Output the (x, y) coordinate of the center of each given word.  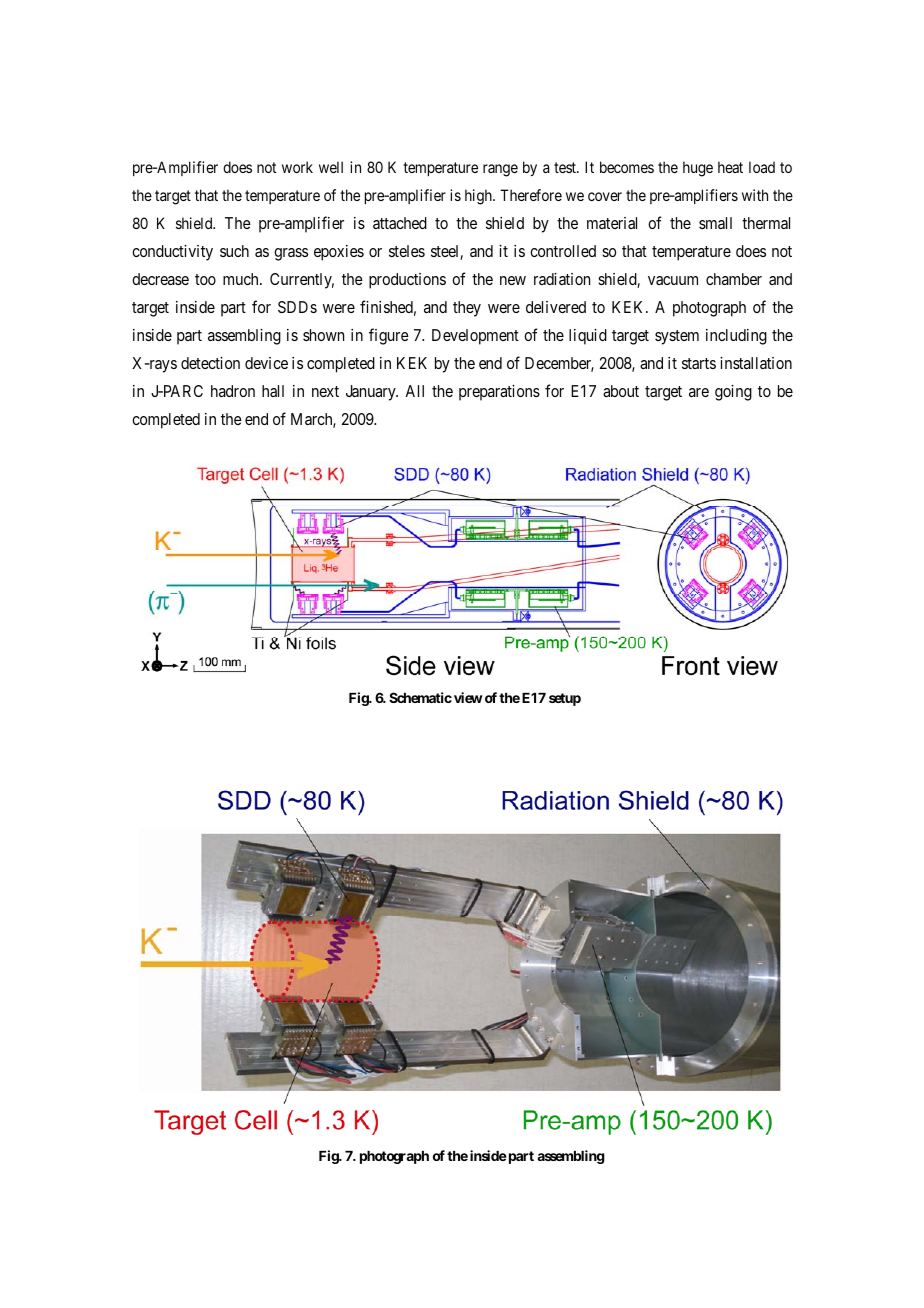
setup (565, 699)
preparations (499, 393)
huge (698, 169)
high (479, 197)
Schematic (420, 697)
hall (273, 391)
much (242, 279)
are (699, 392)
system (677, 337)
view (468, 697)
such (234, 251)
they (467, 309)
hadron (233, 391)
